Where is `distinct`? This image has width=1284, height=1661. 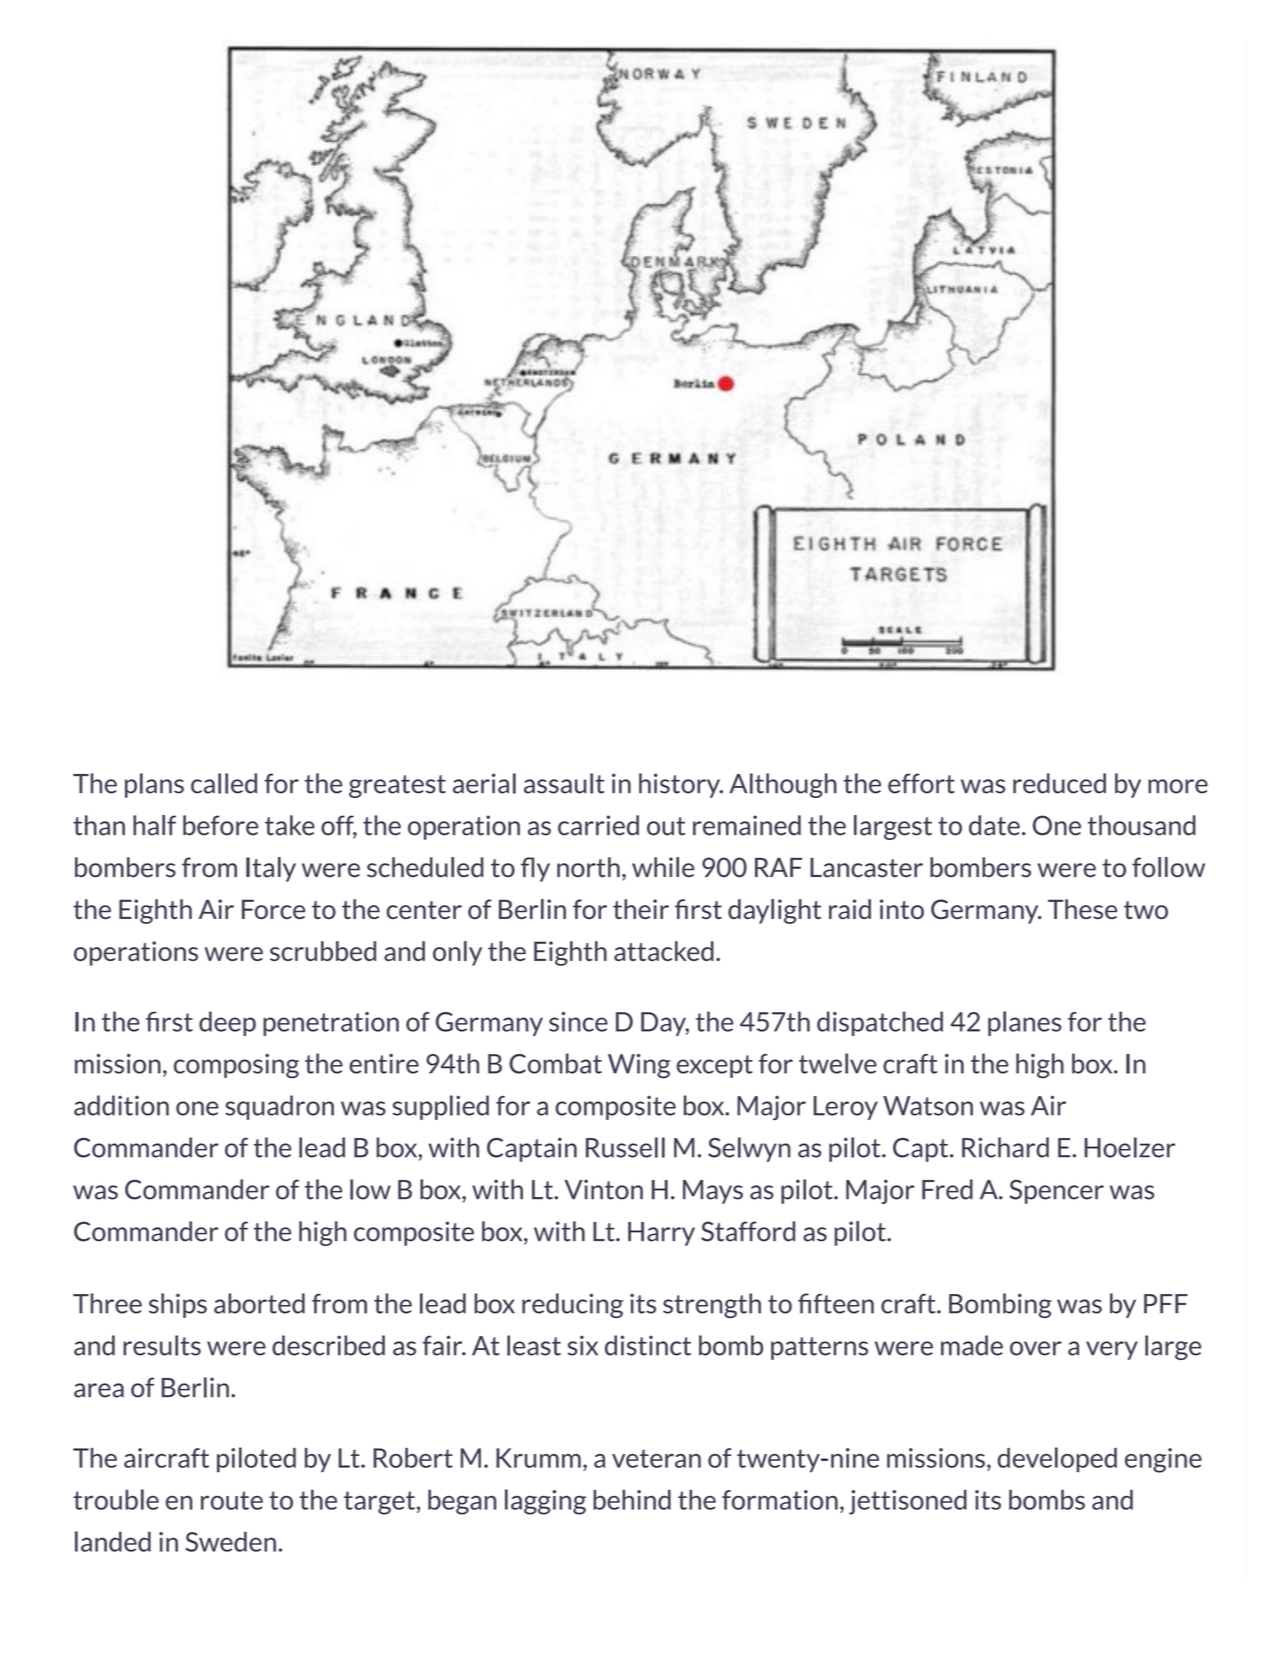
distinct is located at coordinates (648, 1345).
